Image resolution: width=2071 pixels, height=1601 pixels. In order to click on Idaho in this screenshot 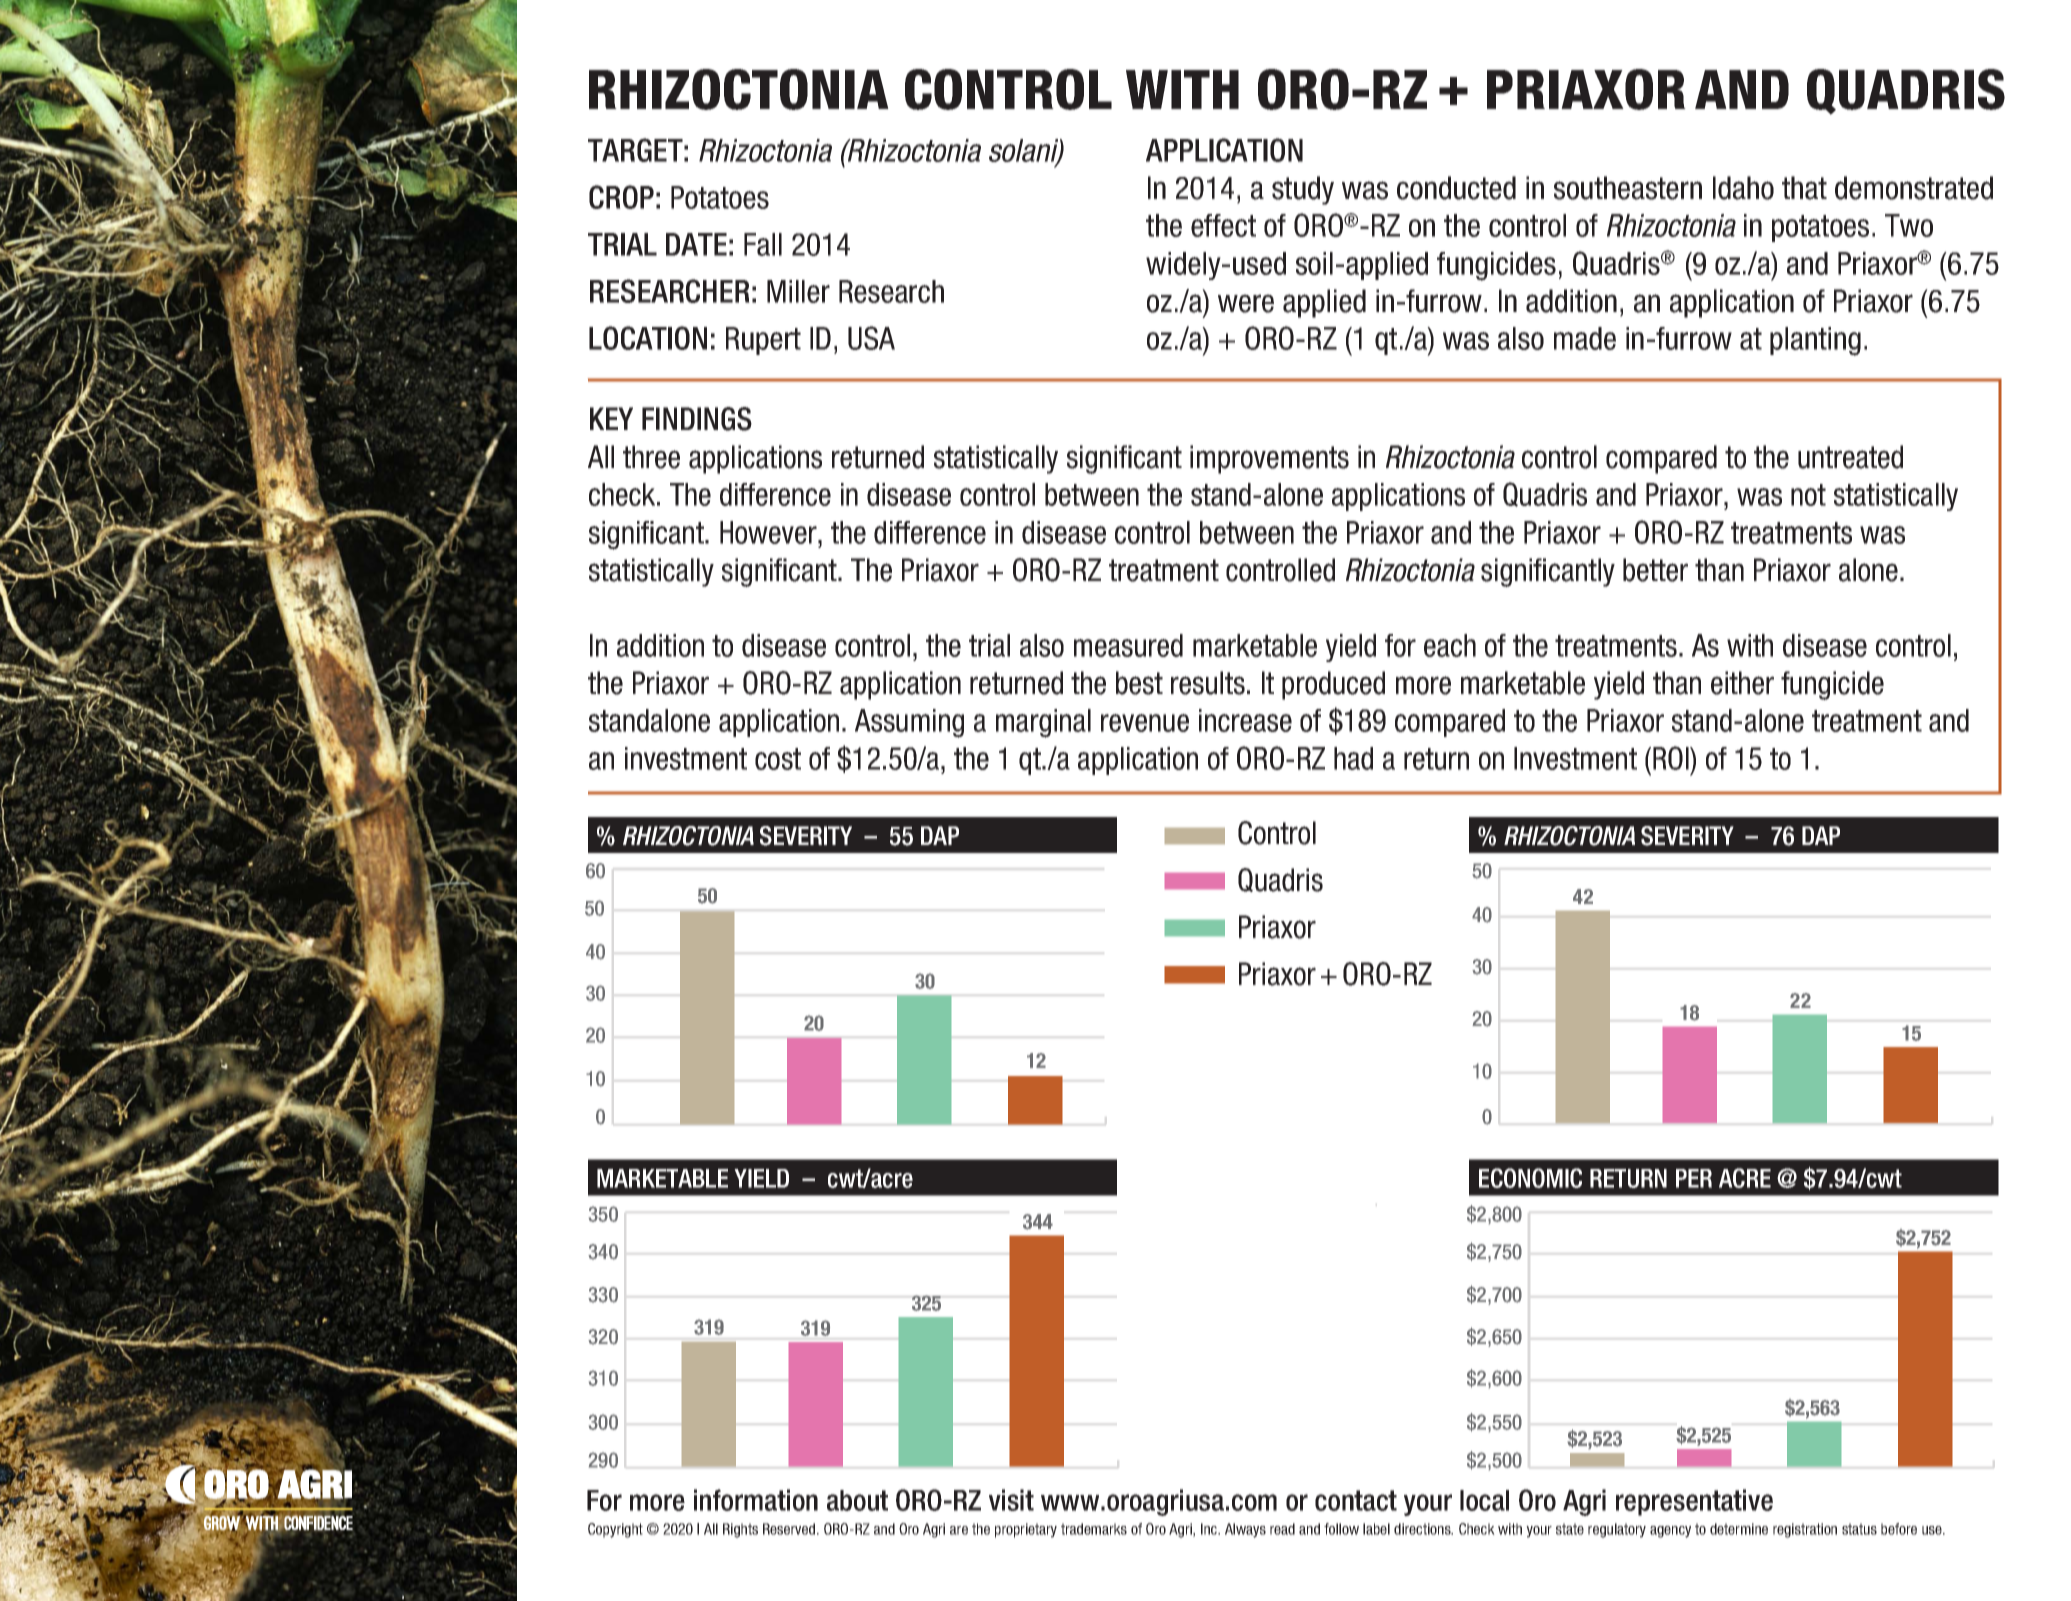, I will do `click(1743, 188)`.
